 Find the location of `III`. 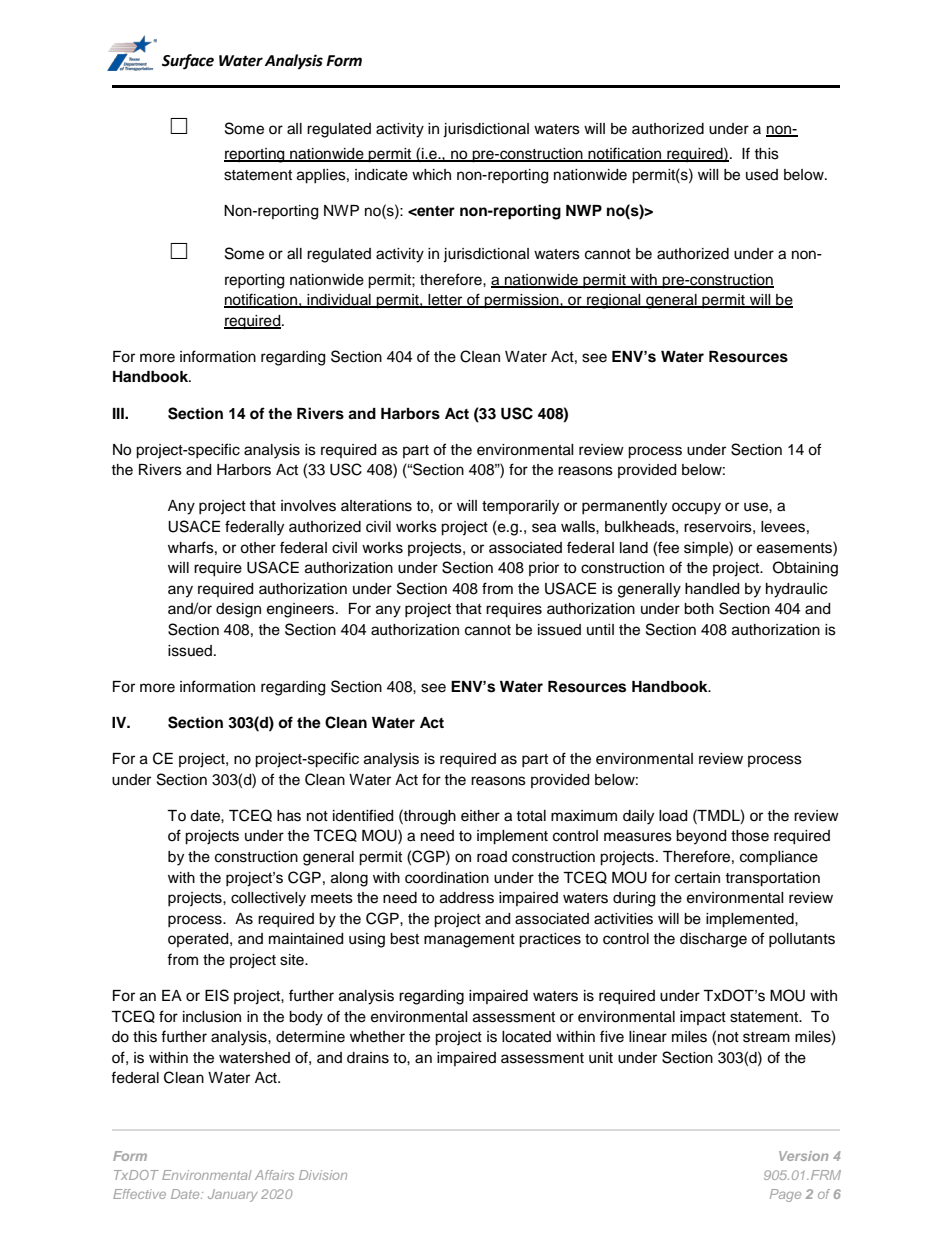

III is located at coordinates (119, 413).
